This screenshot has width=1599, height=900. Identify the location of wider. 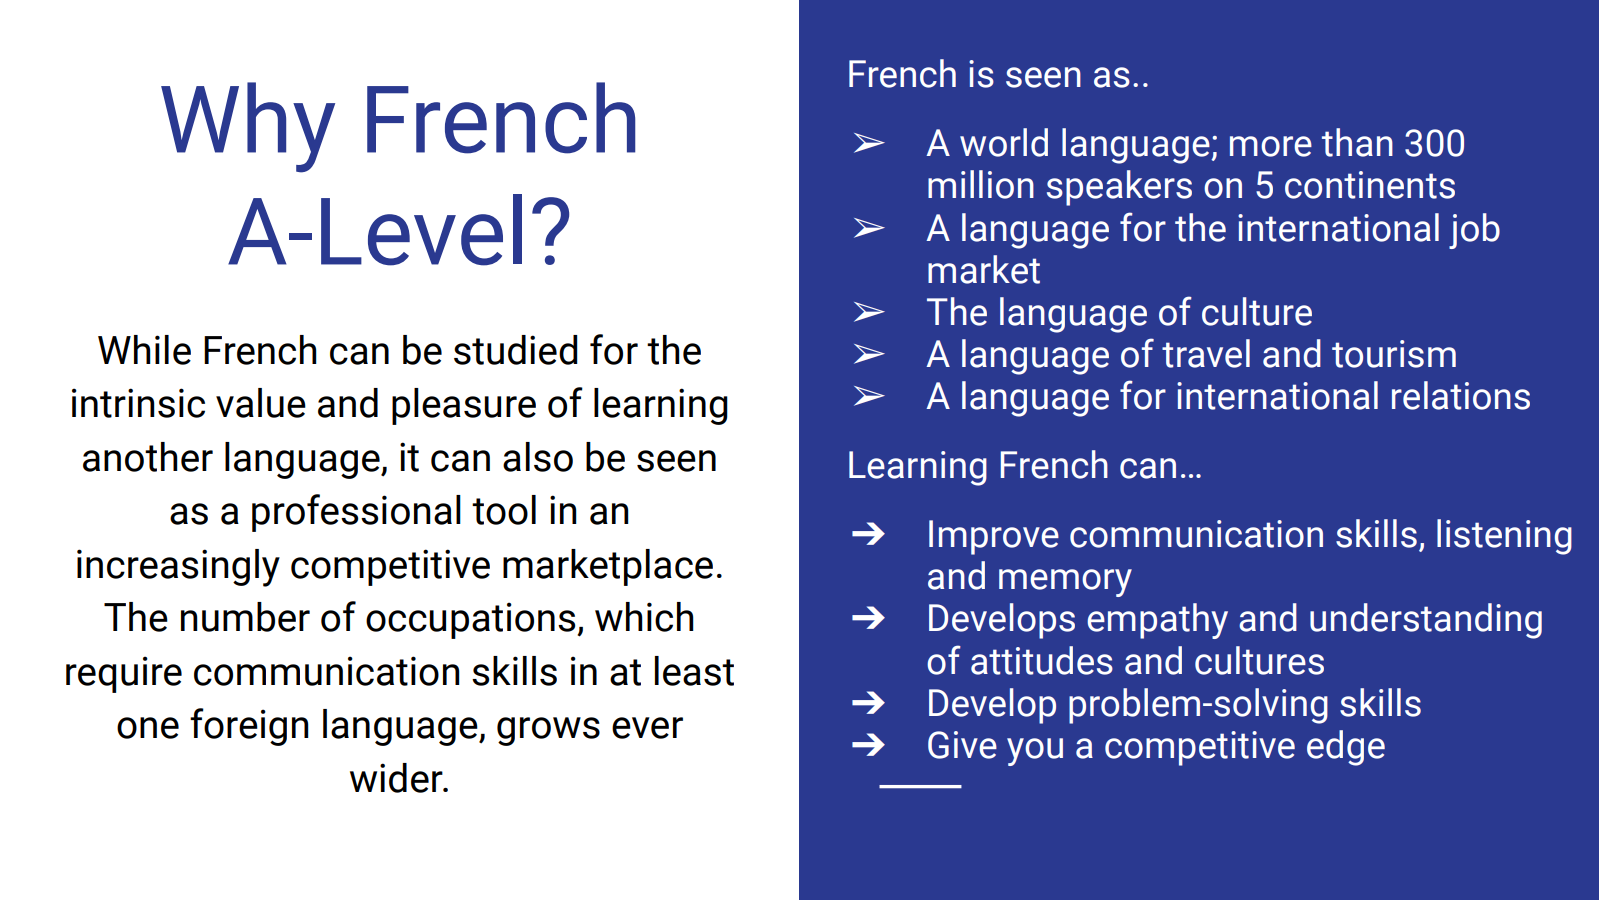
(397, 778).
